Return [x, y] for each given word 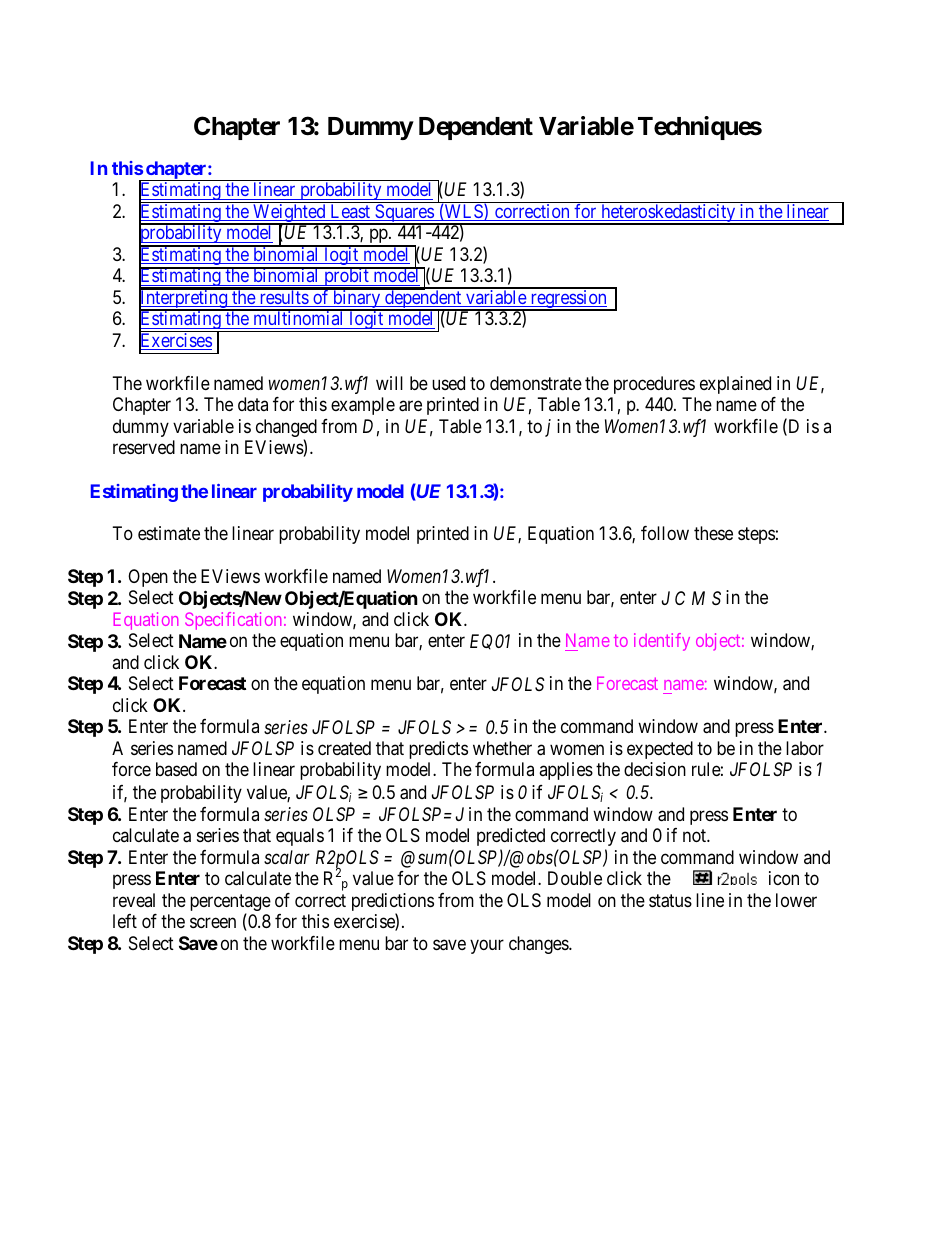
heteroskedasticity [668, 214]
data [253, 404]
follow [665, 533]
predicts [438, 750]
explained [735, 385]
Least [350, 212]
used [448, 383]
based [176, 769]
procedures [654, 385]
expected [660, 750]
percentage [230, 904]
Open [148, 578]
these [713, 533]
